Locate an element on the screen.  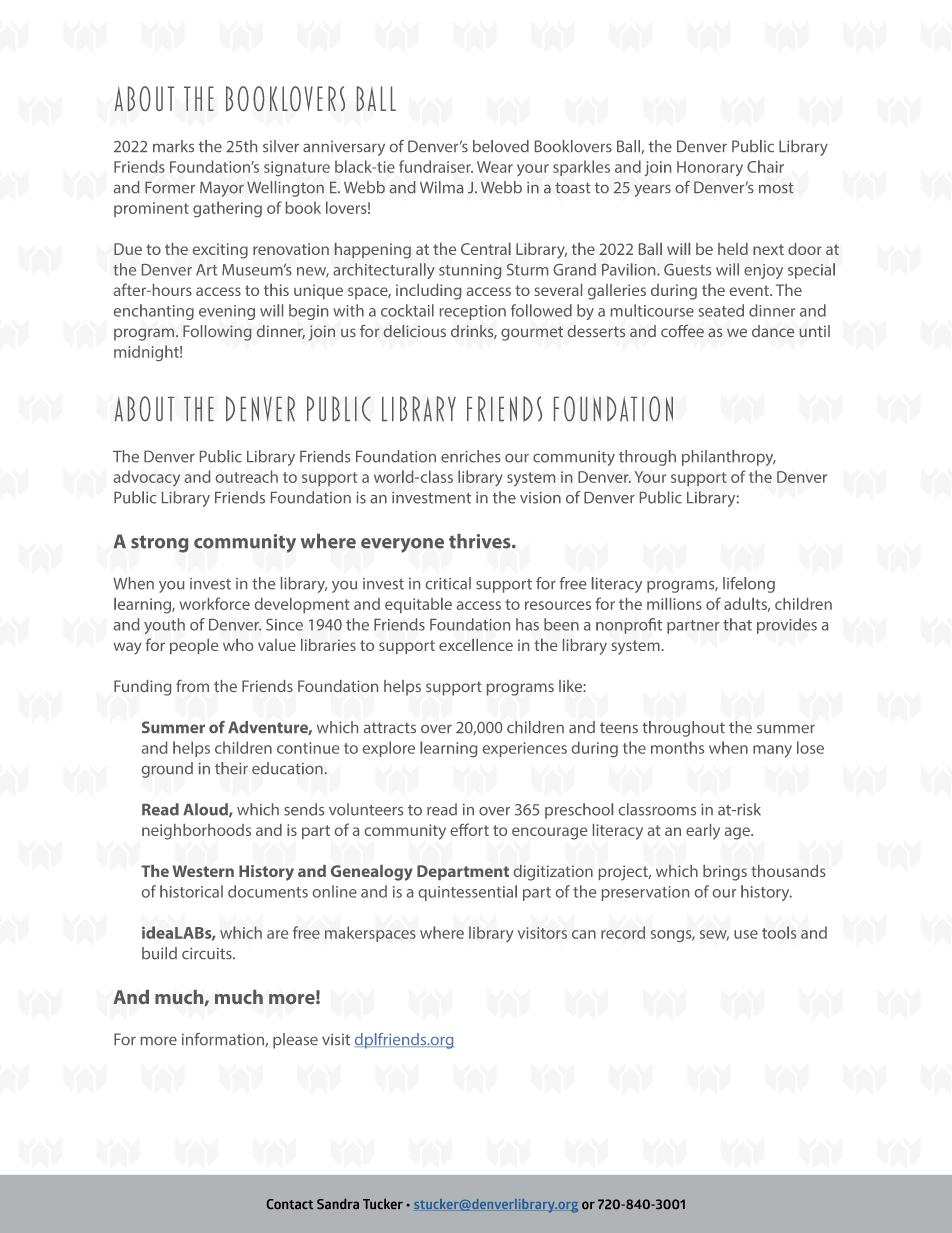
Honorary is located at coordinates (710, 168).
